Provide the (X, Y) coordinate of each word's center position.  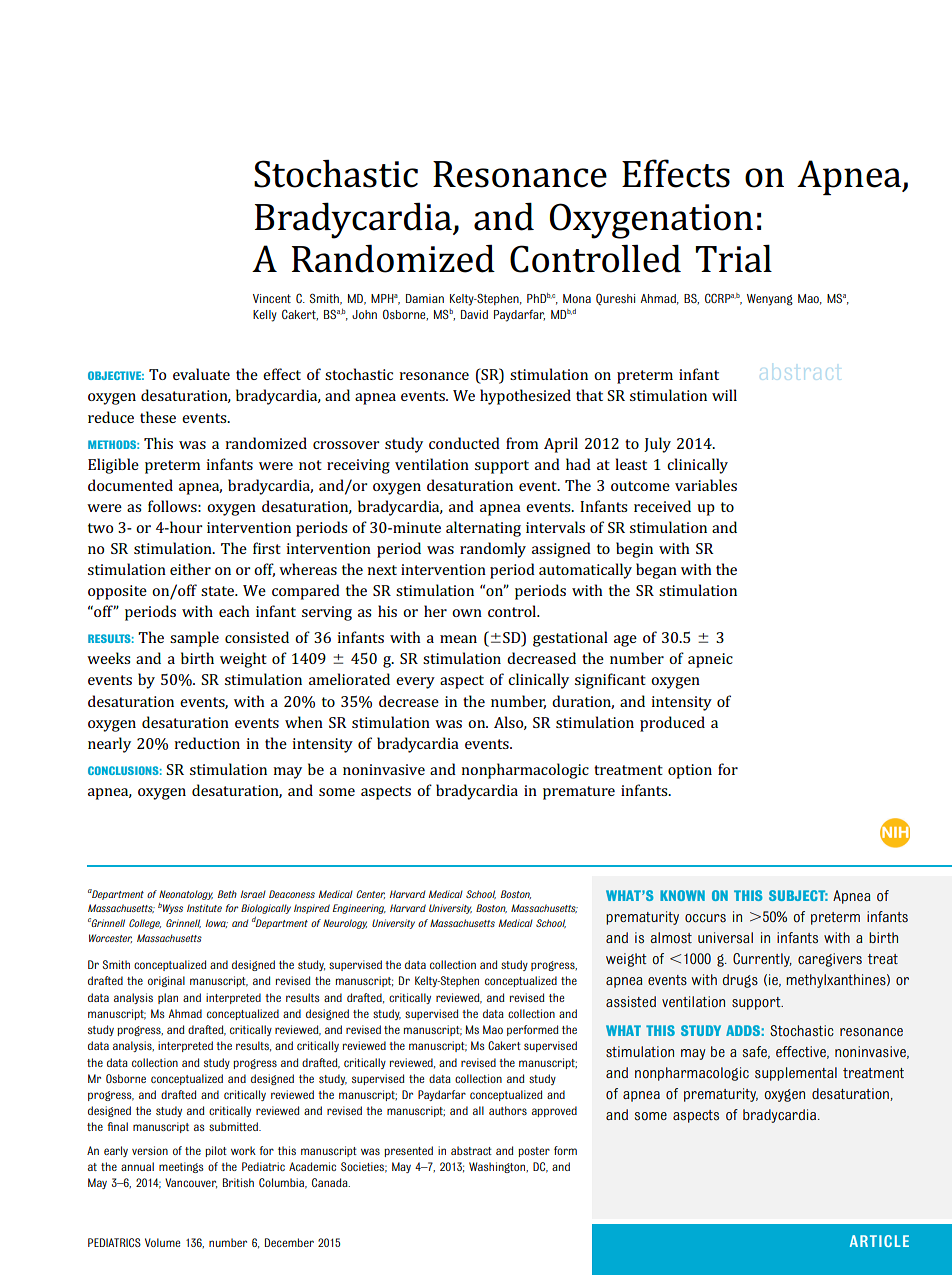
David (474, 314)
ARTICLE (879, 1241)
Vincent (272, 298)
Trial (733, 258)
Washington (498, 1167)
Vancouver (191, 1183)
